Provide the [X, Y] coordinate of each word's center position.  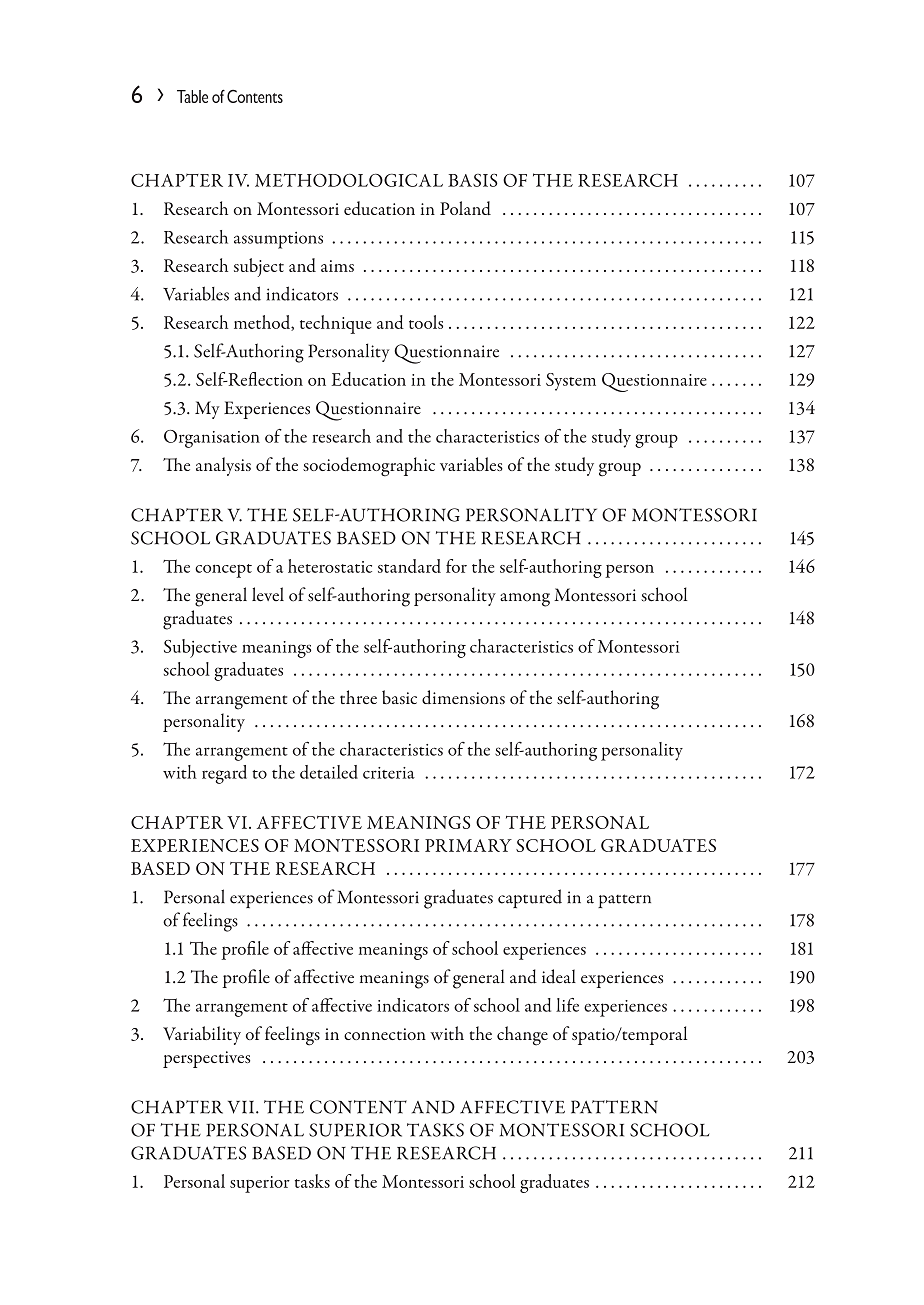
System [571, 382]
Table [192, 96]
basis [473, 180]
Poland [465, 208]
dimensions [463, 697]
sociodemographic [369, 467]
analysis [223, 466]
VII [242, 1107]
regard [224, 774]
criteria [389, 773]
